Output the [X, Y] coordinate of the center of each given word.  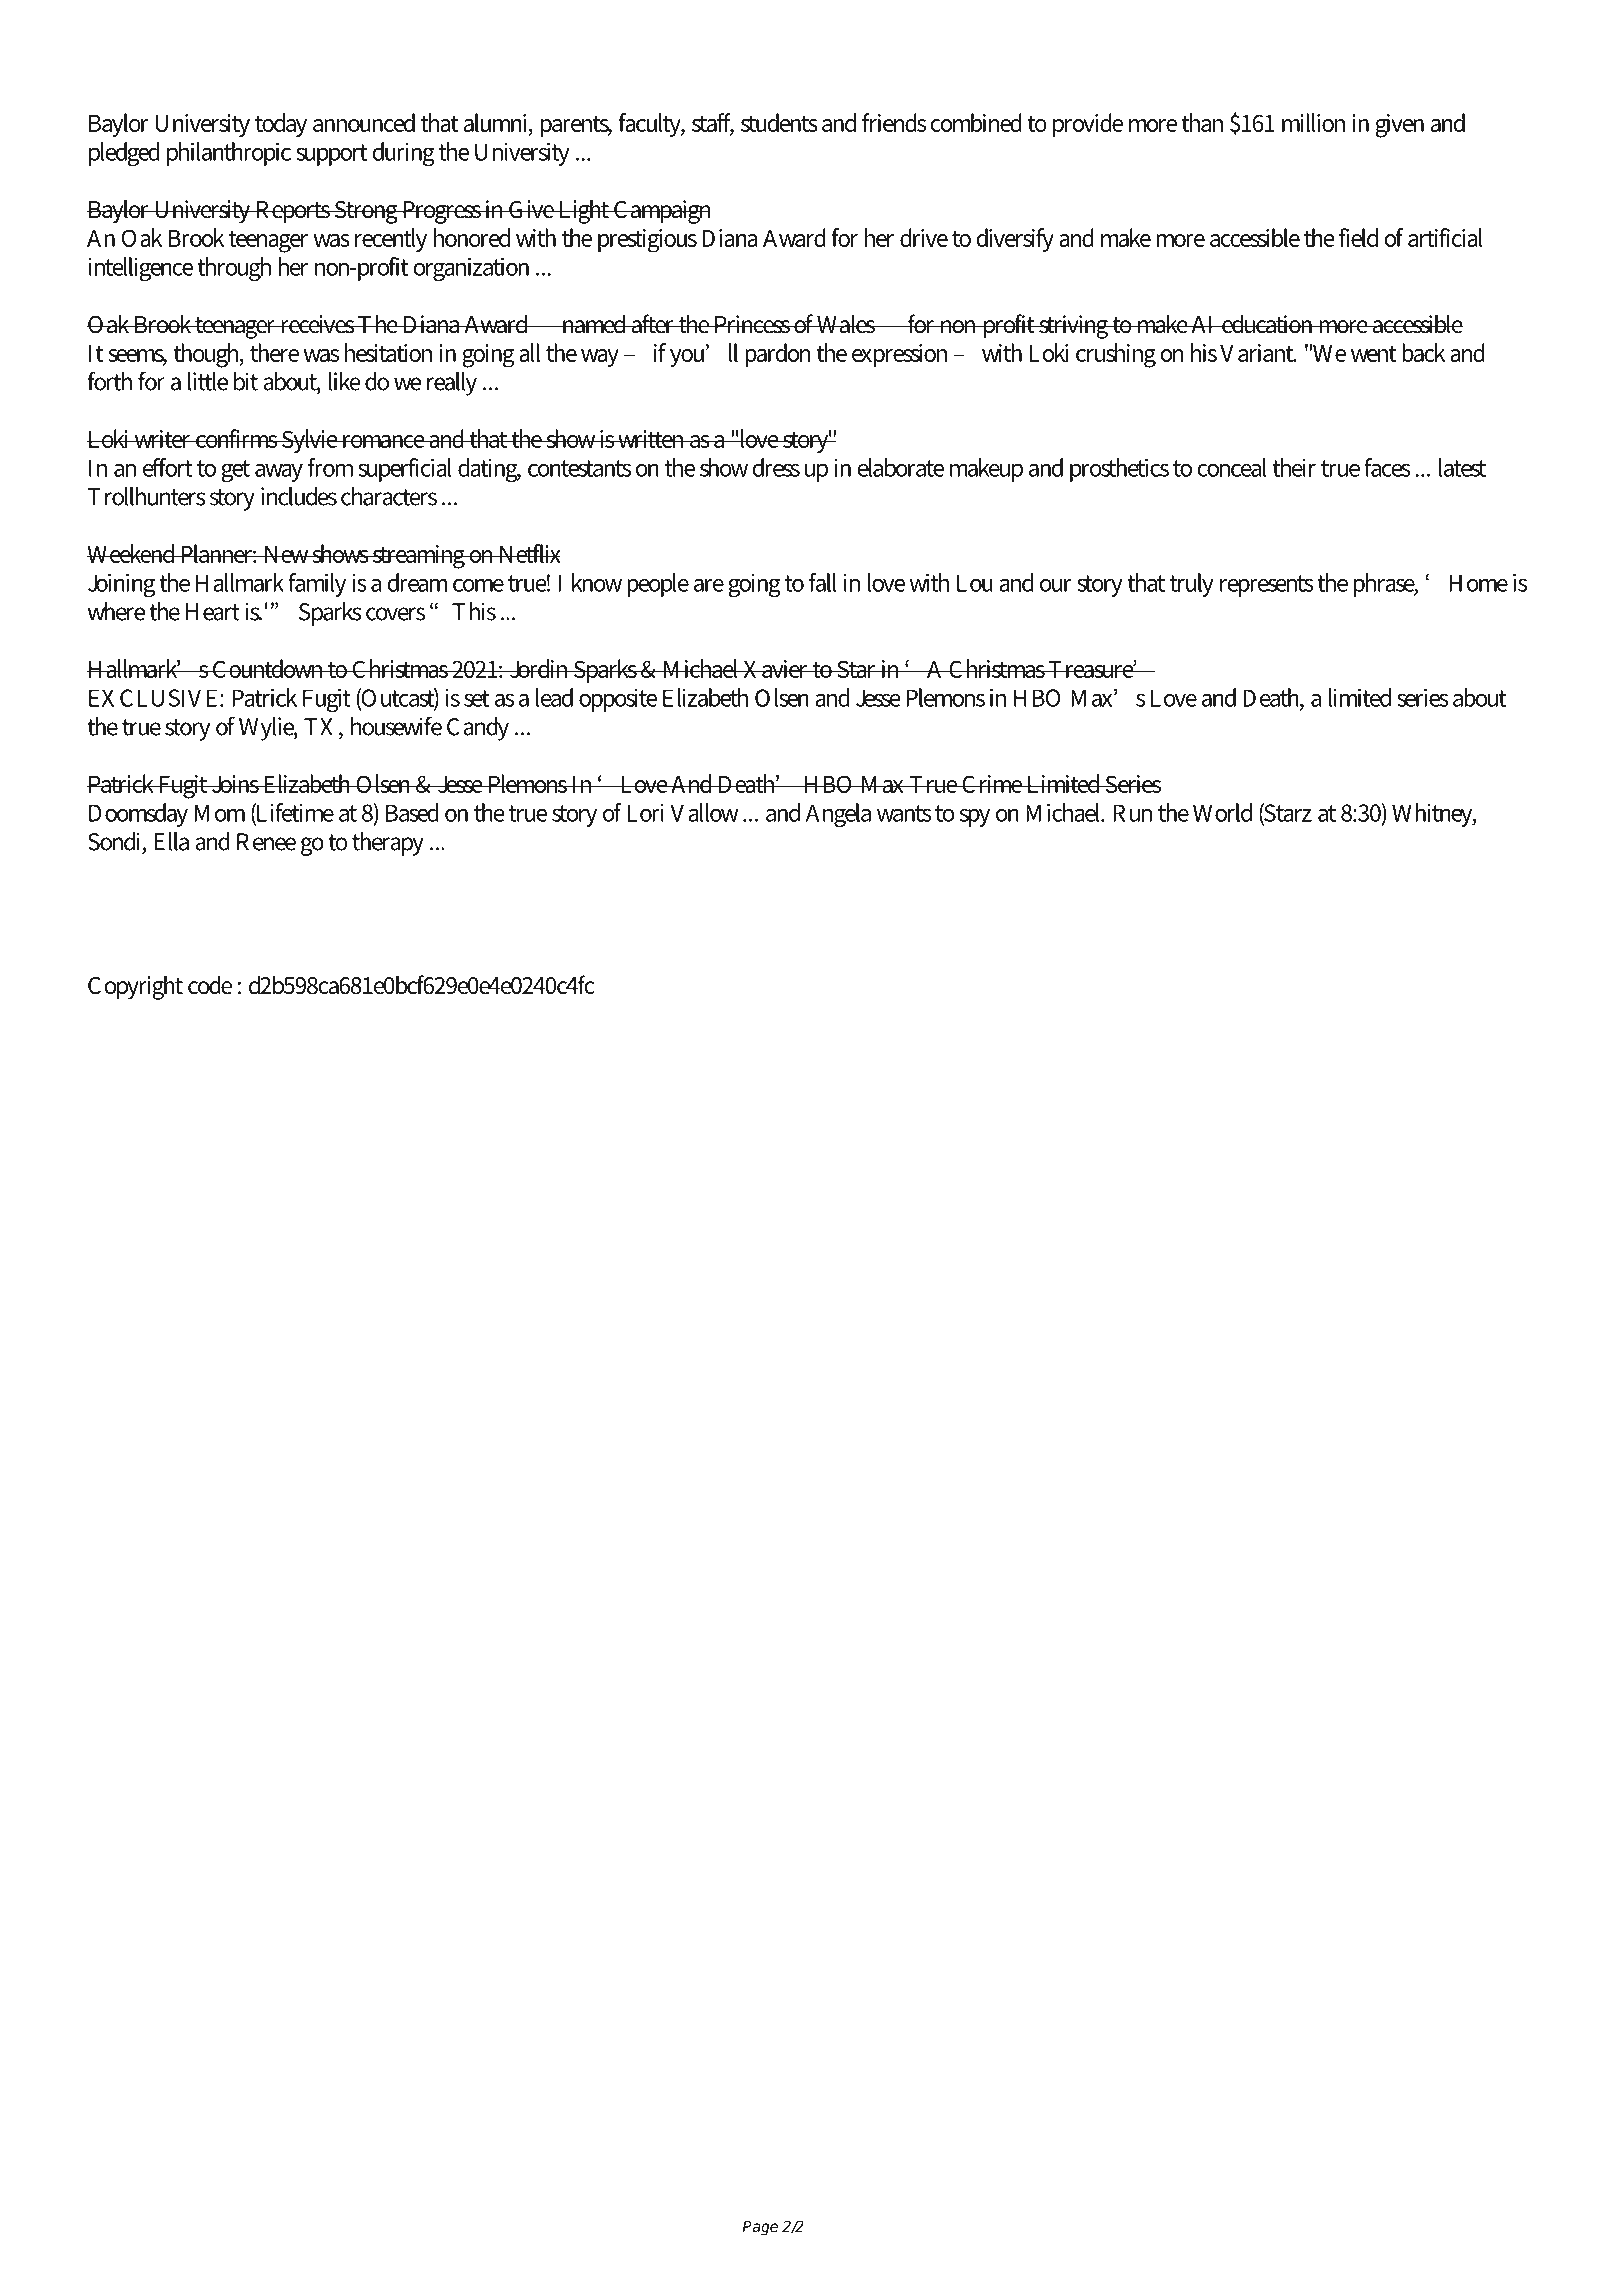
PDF [253, 46]
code [210, 985]
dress [776, 467]
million [1313, 122]
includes [299, 496]
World [1222, 812]
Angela [838, 815]
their [1294, 467]
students [779, 122]
